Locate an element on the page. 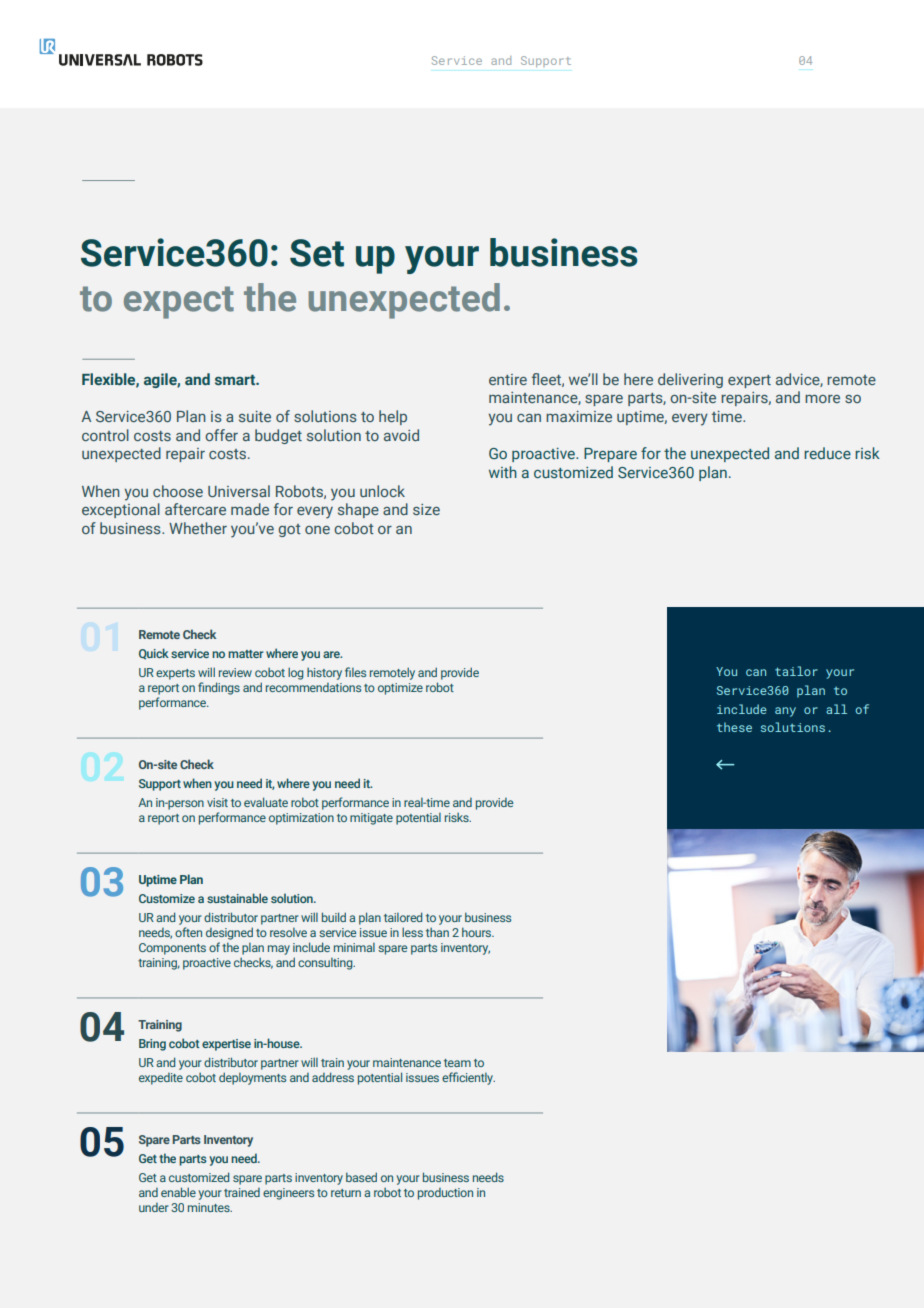 The height and width of the document is (1308, 924). Components is located at coordinates (172, 949).
